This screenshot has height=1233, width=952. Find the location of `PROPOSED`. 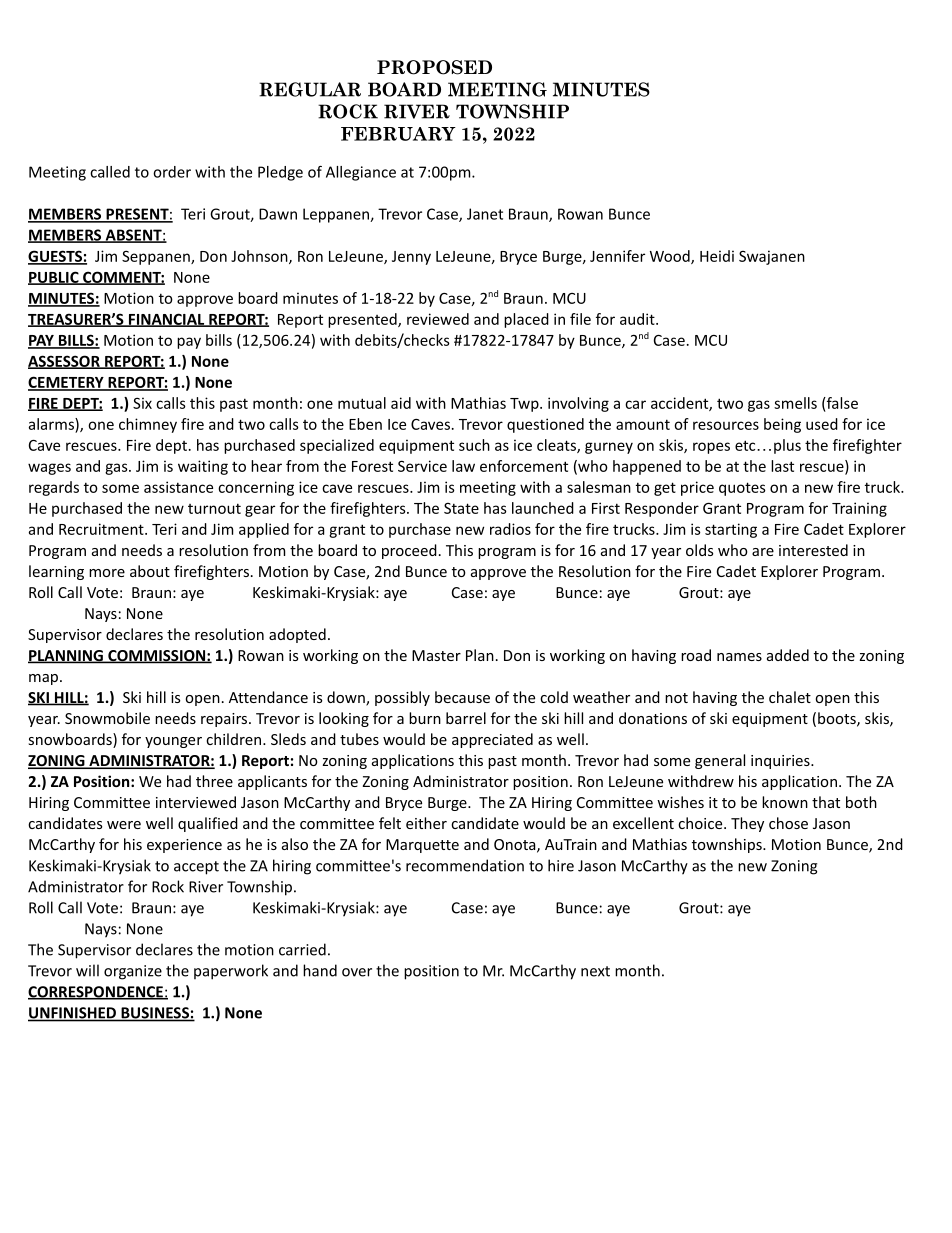

PROPOSED is located at coordinates (434, 67).
